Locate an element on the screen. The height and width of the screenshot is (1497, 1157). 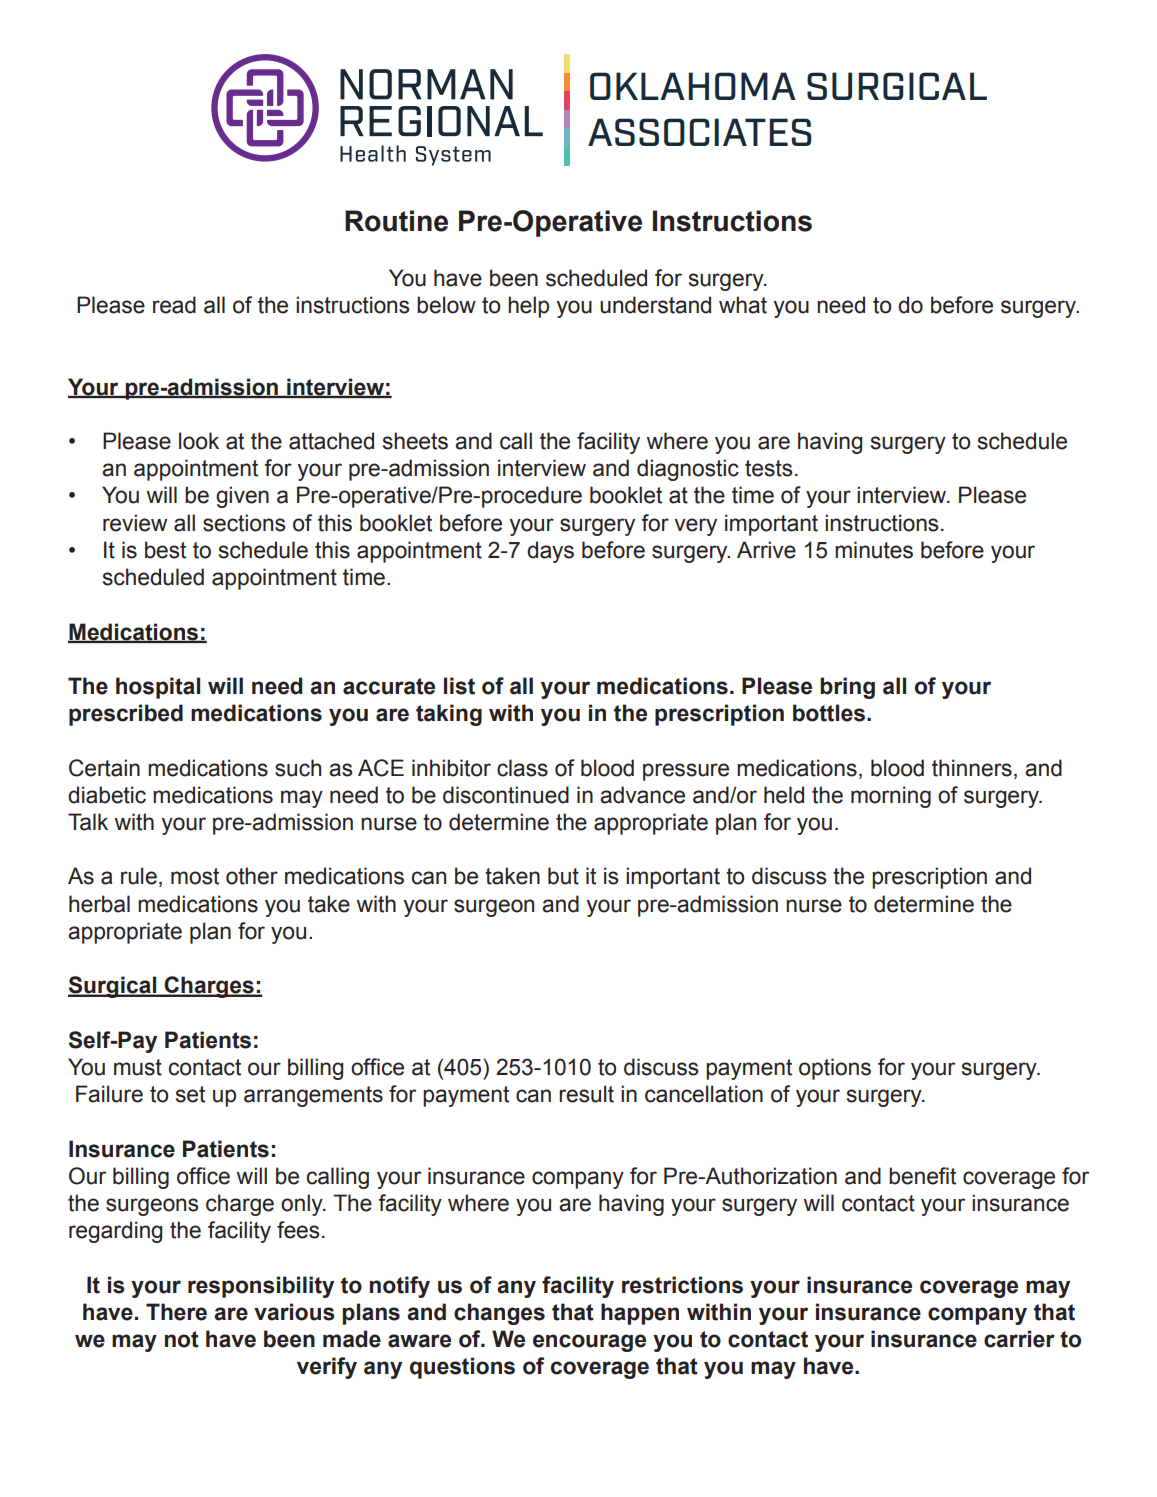
Routine is located at coordinates (396, 221).
